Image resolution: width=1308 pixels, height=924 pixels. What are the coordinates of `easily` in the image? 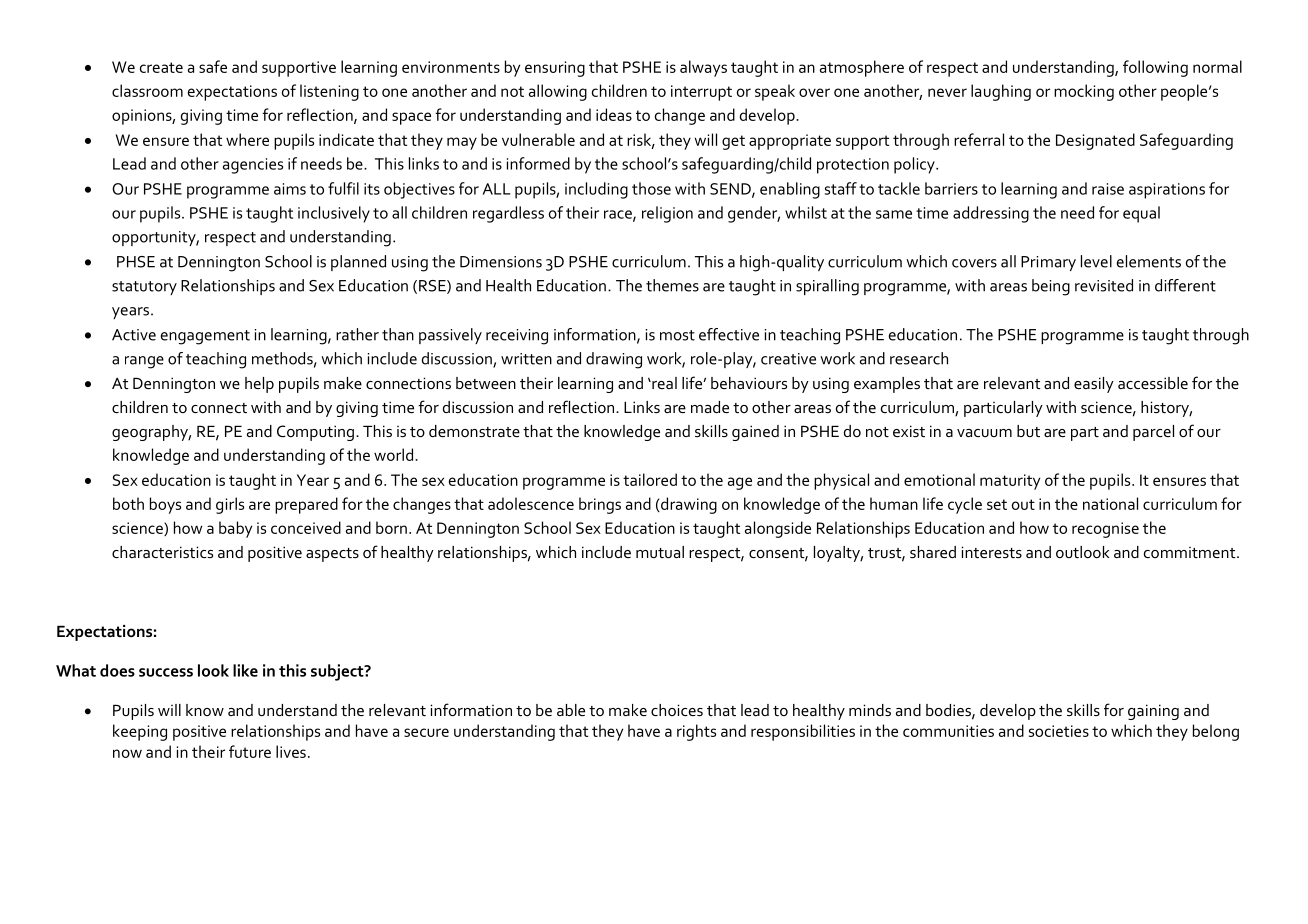 It's located at (1094, 385).
